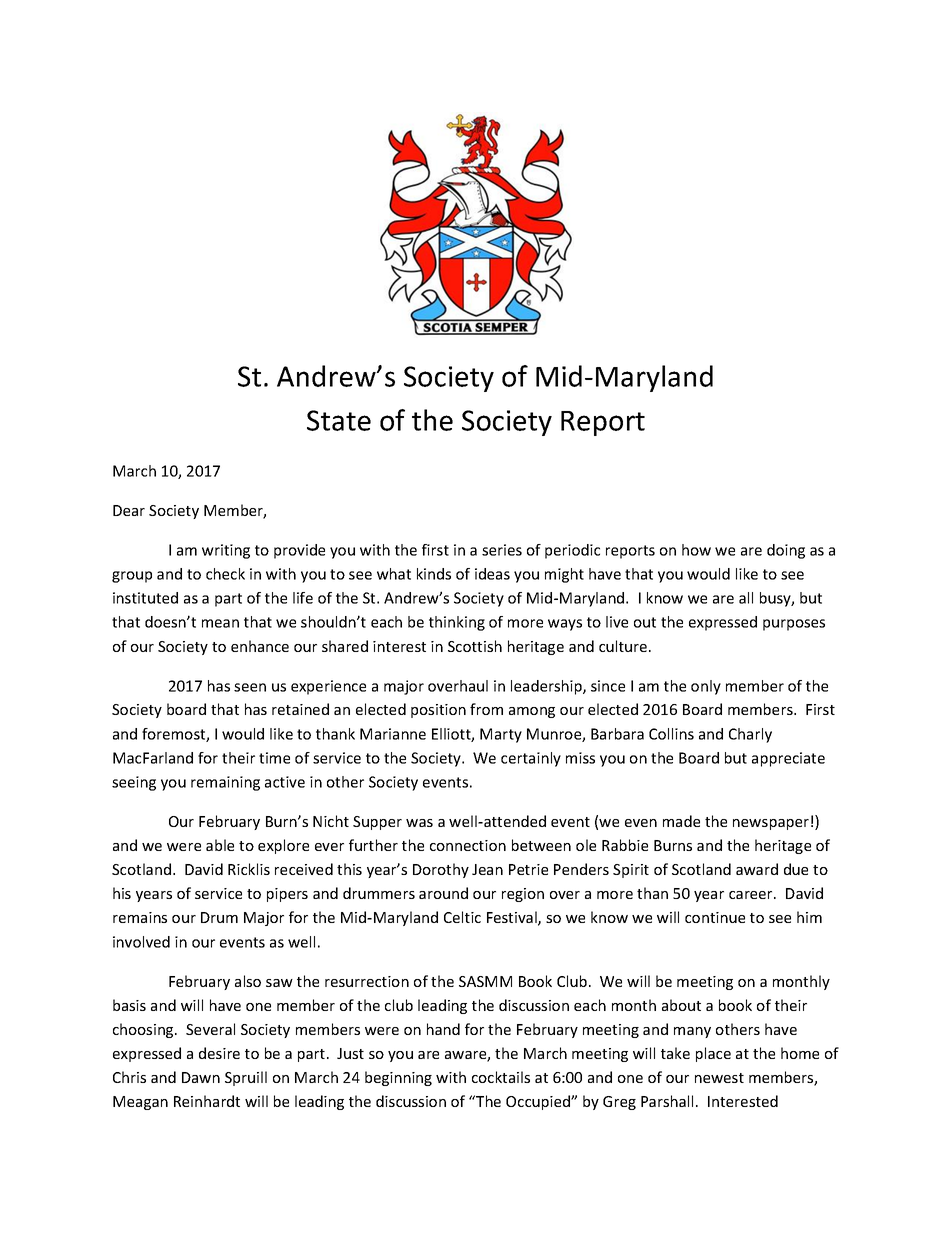 Image resolution: width=952 pixels, height=1233 pixels. What do you see at coordinates (260, 646) in the screenshot?
I see `enhance` at bounding box center [260, 646].
